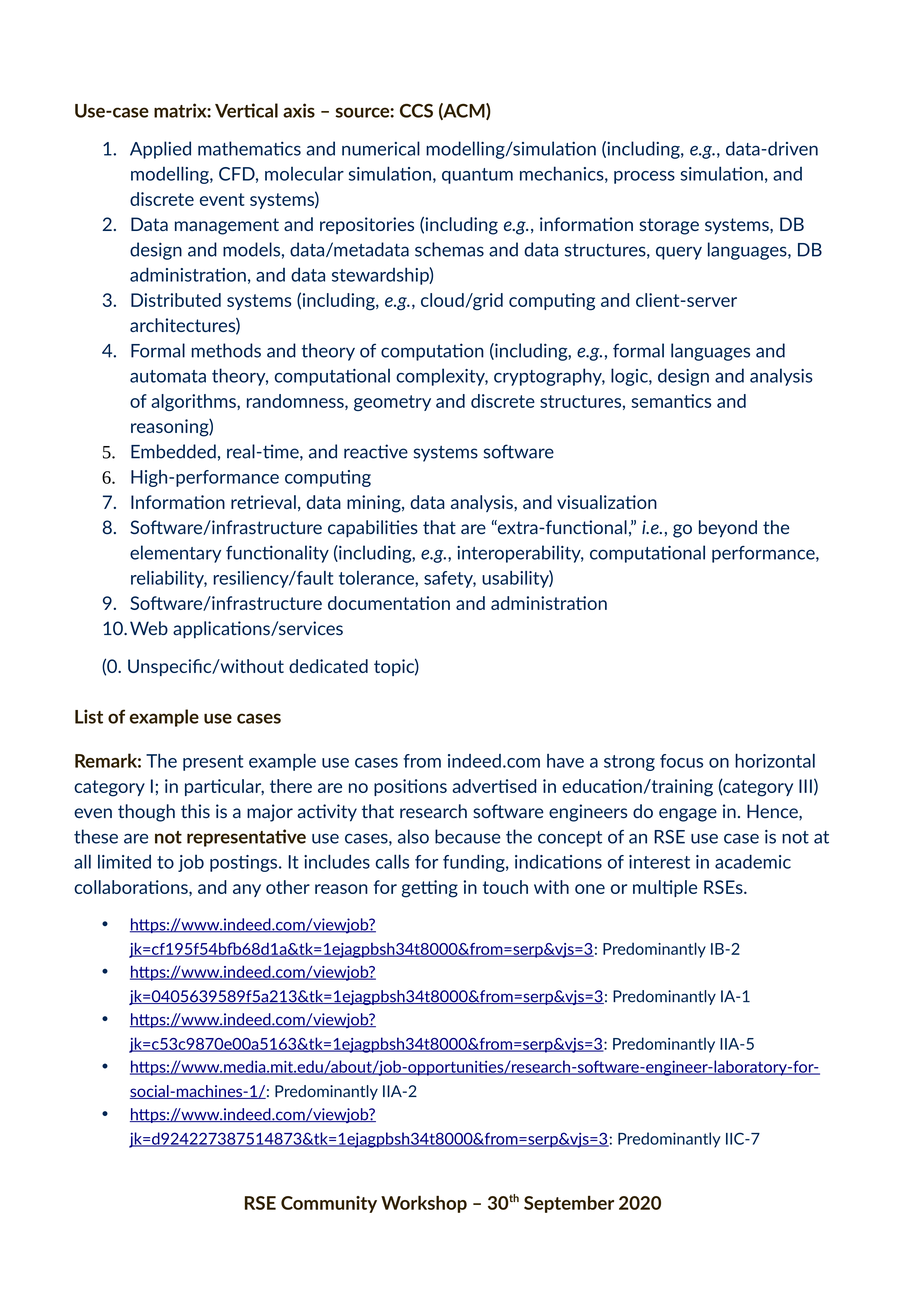 The width and height of the screenshot is (924, 1308). What do you see at coordinates (728, 529) in the screenshot?
I see `beyond` at bounding box center [728, 529].
